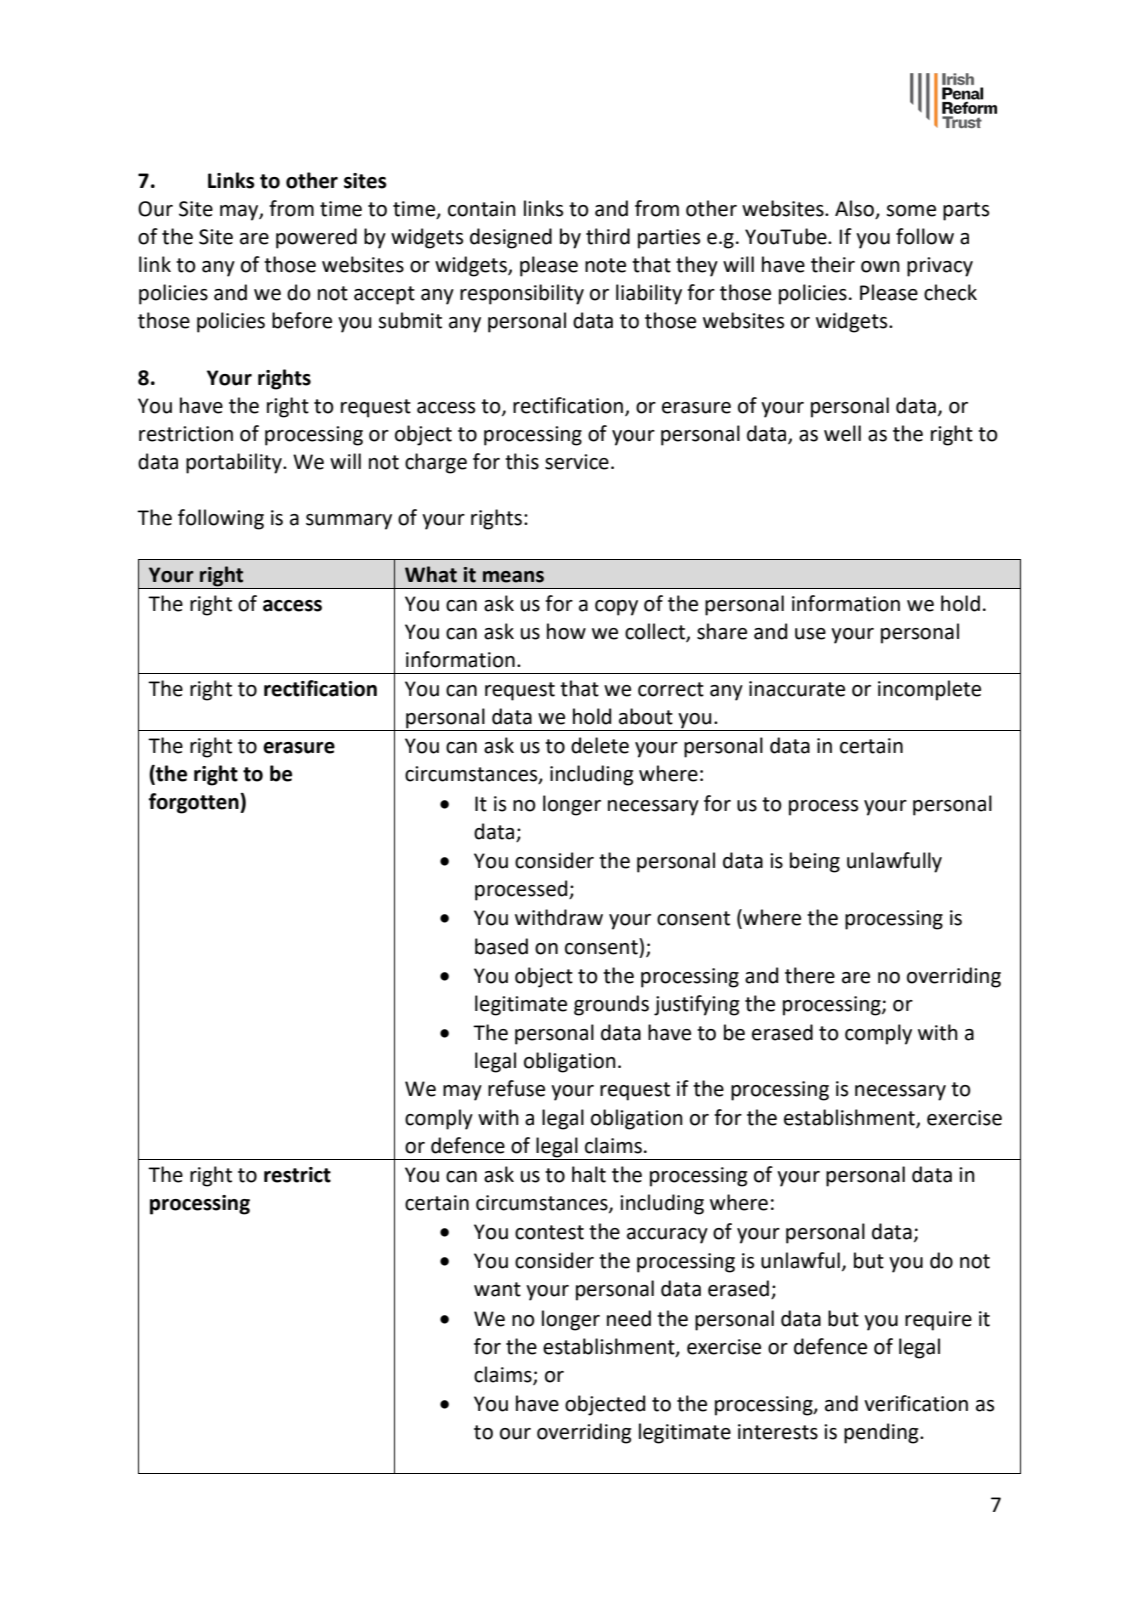 This page has width=1140, height=1614. I want to click on delete, so click(600, 745).
